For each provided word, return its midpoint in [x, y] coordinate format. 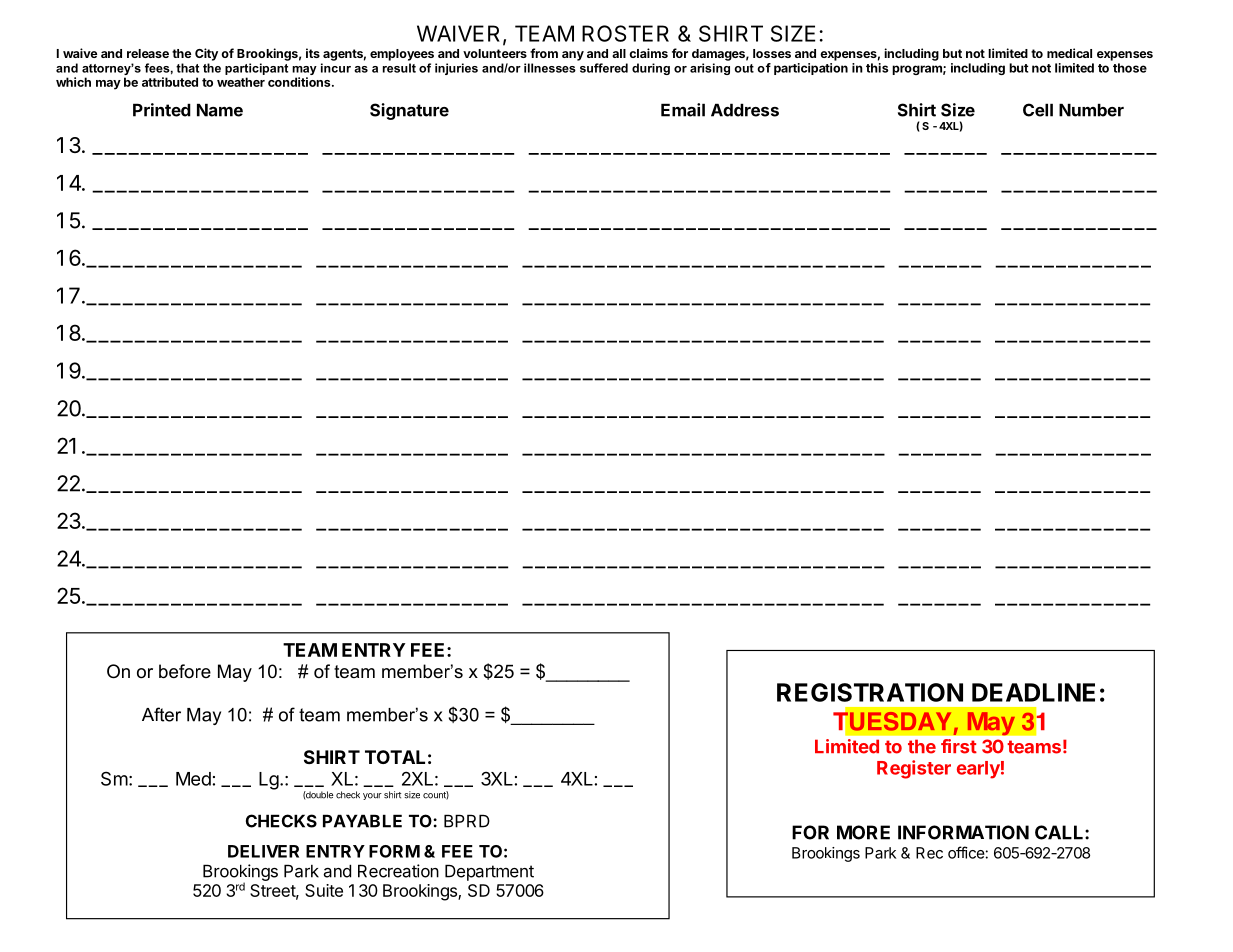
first [959, 746]
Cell [1038, 110]
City [206, 54]
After [161, 714]
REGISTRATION [870, 692]
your [372, 796]
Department [489, 872]
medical [1069, 53]
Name [220, 110]
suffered [604, 68]
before [185, 671]
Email [683, 110]
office [966, 852]
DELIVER [263, 851]
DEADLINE [1033, 692]
